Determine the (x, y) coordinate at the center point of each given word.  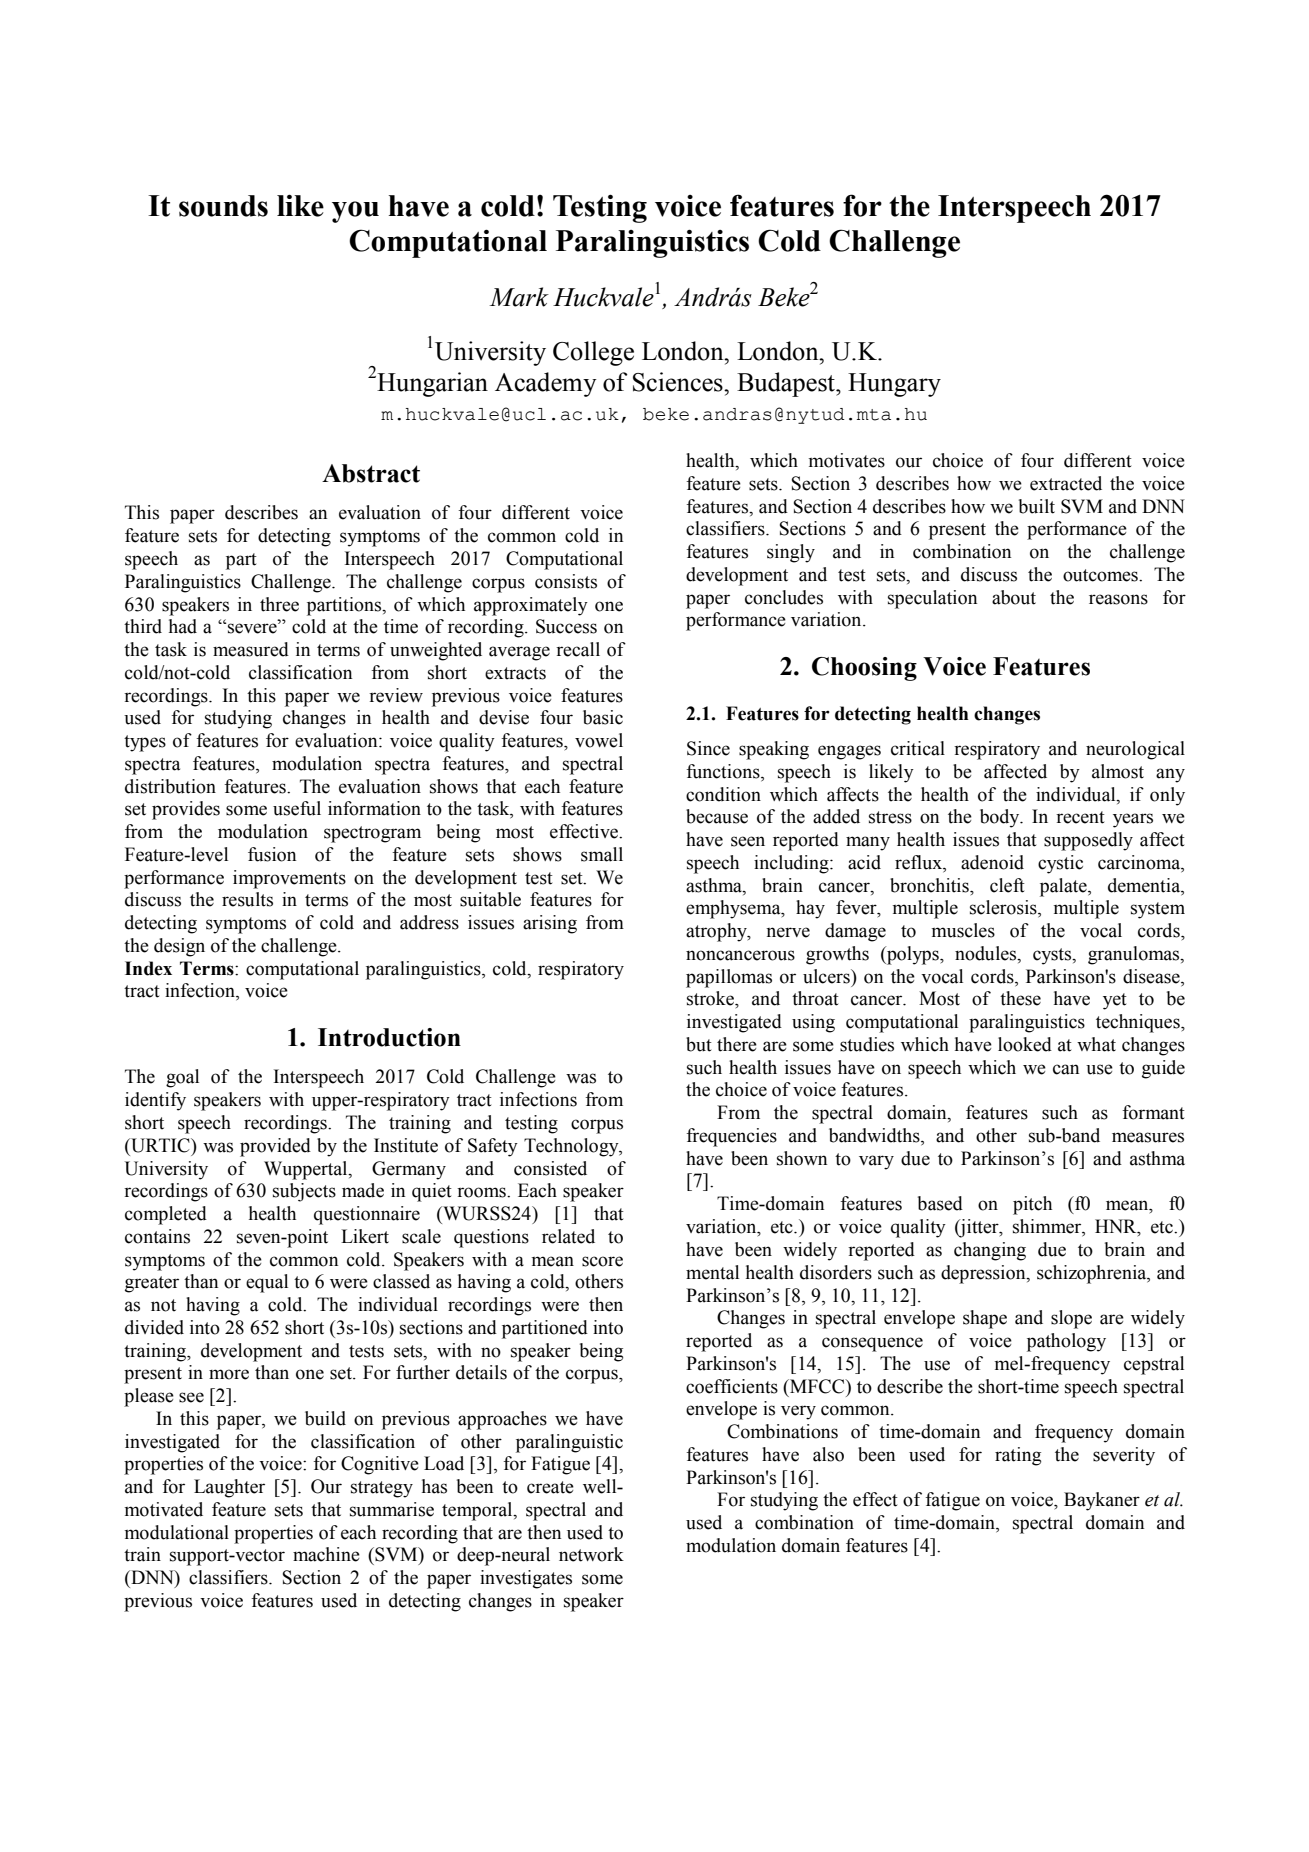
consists (566, 581)
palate (1064, 887)
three (279, 604)
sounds (223, 206)
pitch (1032, 1205)
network (591, 1554)
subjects (304, 1192)
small (602, 854)
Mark (519, 297)
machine (326, 1554)
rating (1018, 1456)
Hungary (894, 385)
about (1014, 597)
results (247, 899)
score (602, 1261)
